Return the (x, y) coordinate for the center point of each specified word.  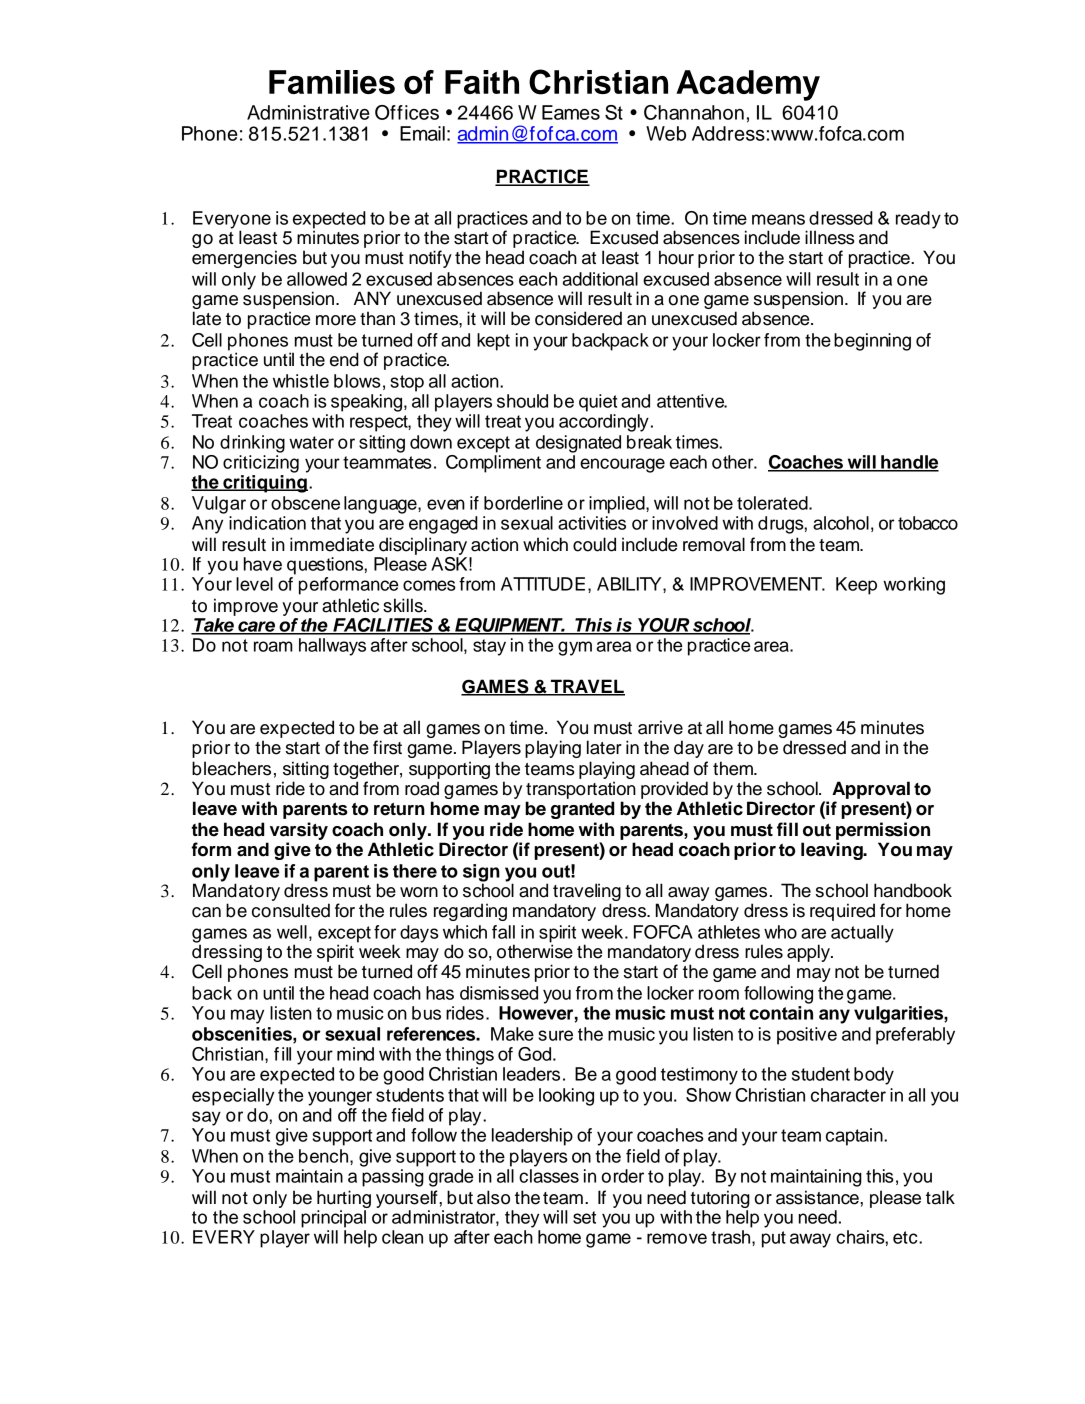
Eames (571, 112)
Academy (748, 85)
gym (575, 648)
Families (332, 82)
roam (273, 646)
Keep (856, 586)
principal (333, 1219)
